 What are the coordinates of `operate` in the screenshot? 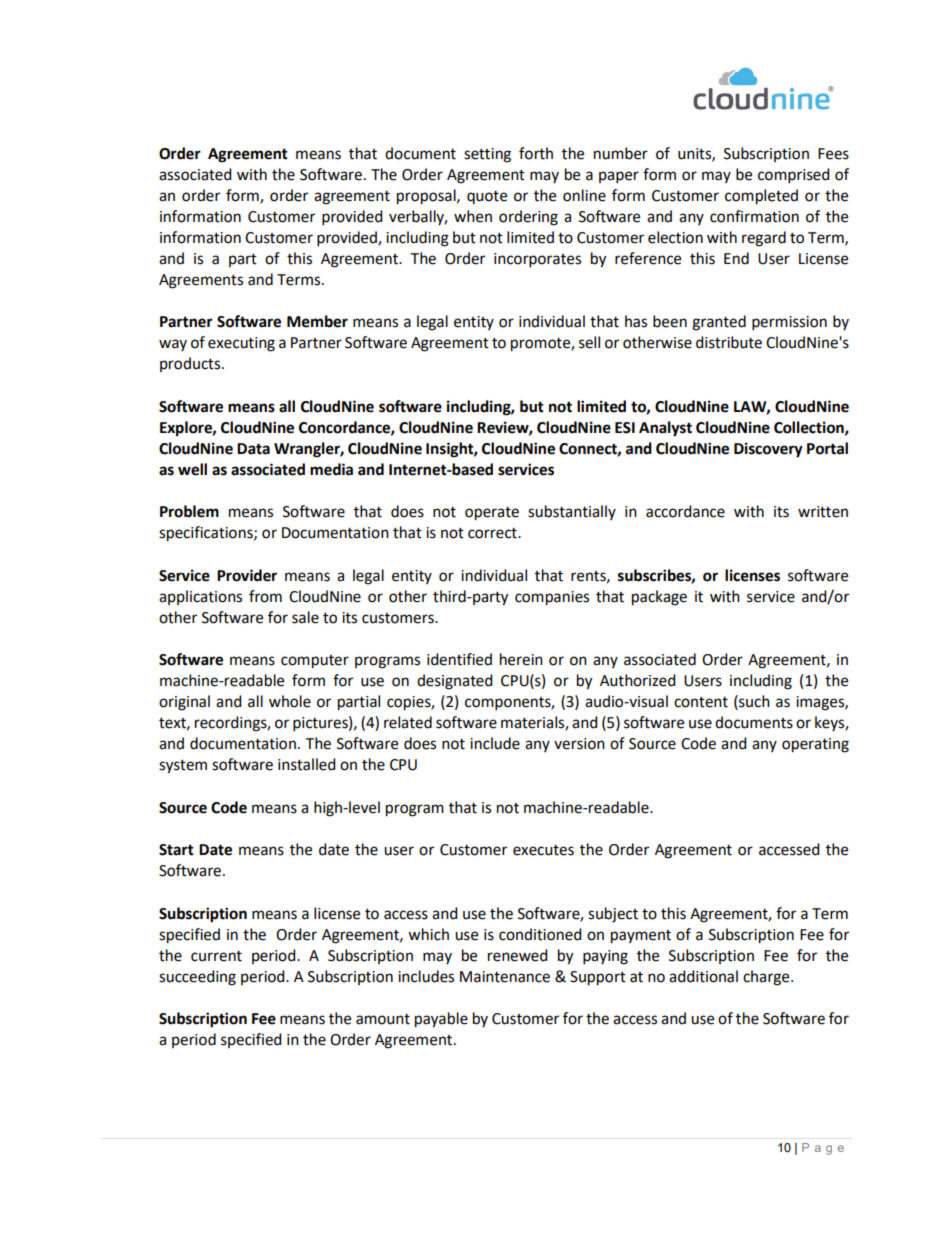 It's located at (492, 514).
